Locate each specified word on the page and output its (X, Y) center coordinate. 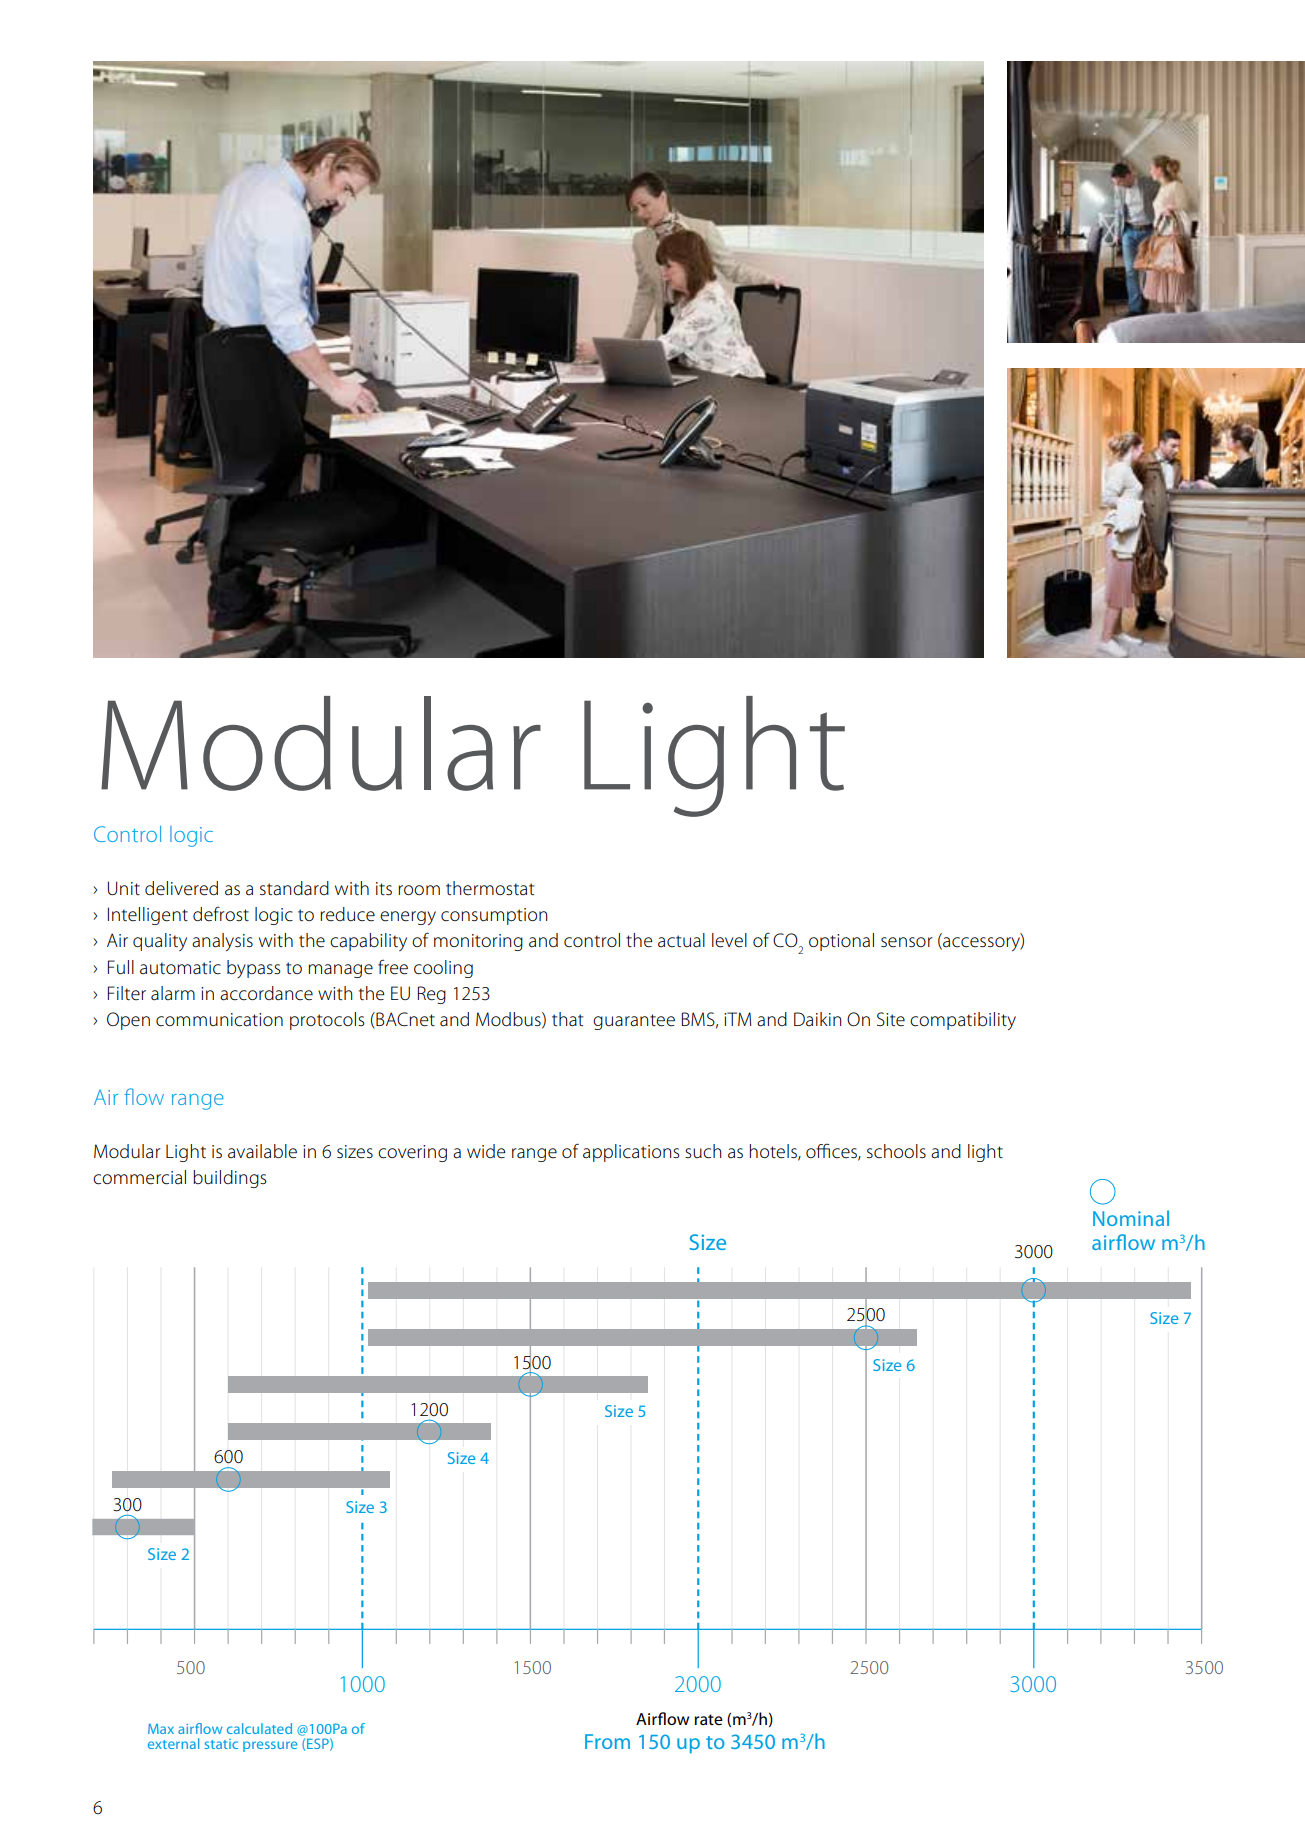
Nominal (1131, 1218)
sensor (907, 942)
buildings (230, 1179)
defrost (221, 914)
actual (681, 940)
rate (708, 1719)
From (607, 1741)
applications (631, 1153)
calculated (259, 1728)
